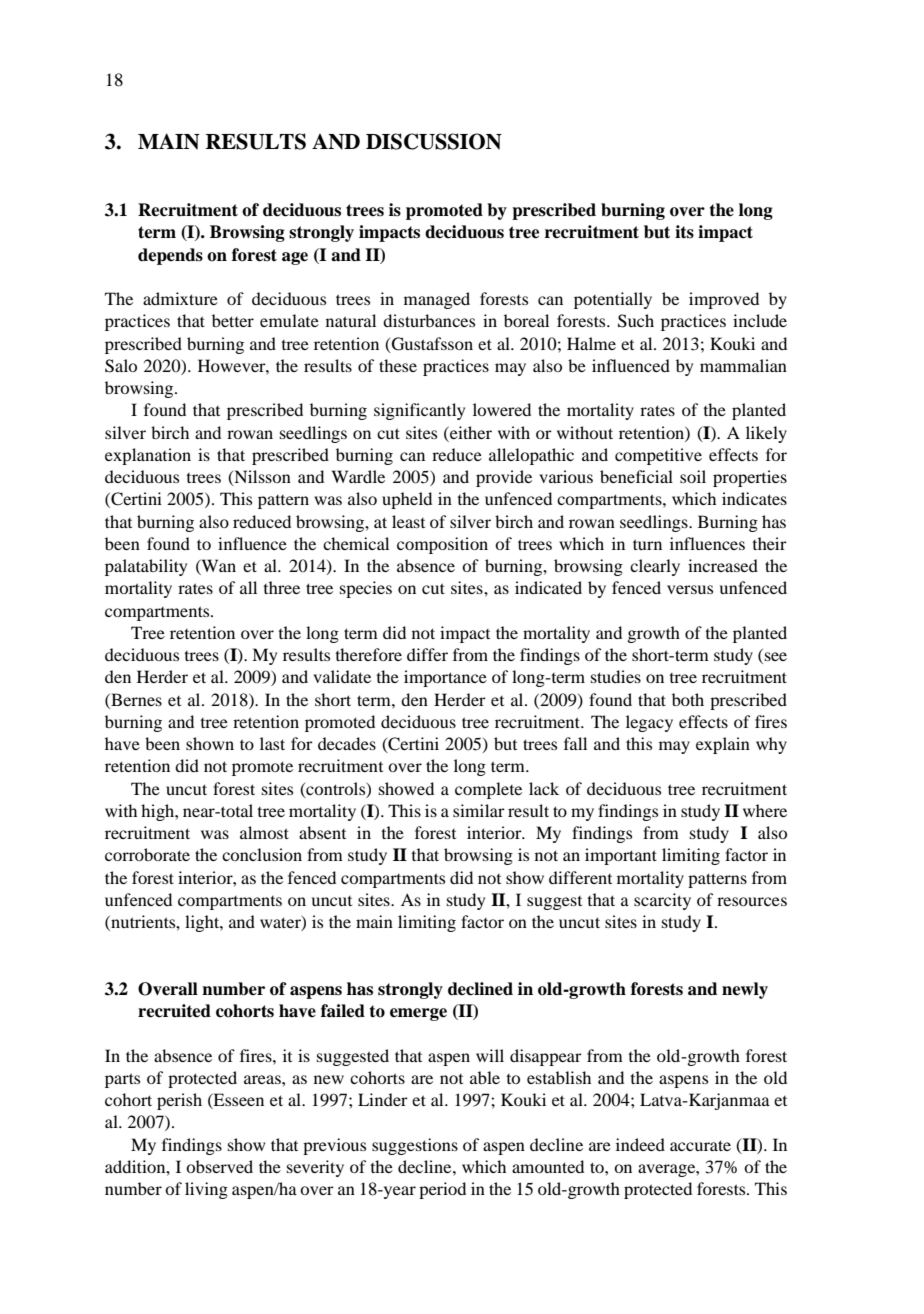  What do you see at coordinates (272, 743) in the screenshot?
I see `last` at bounding box center [272, 743].
